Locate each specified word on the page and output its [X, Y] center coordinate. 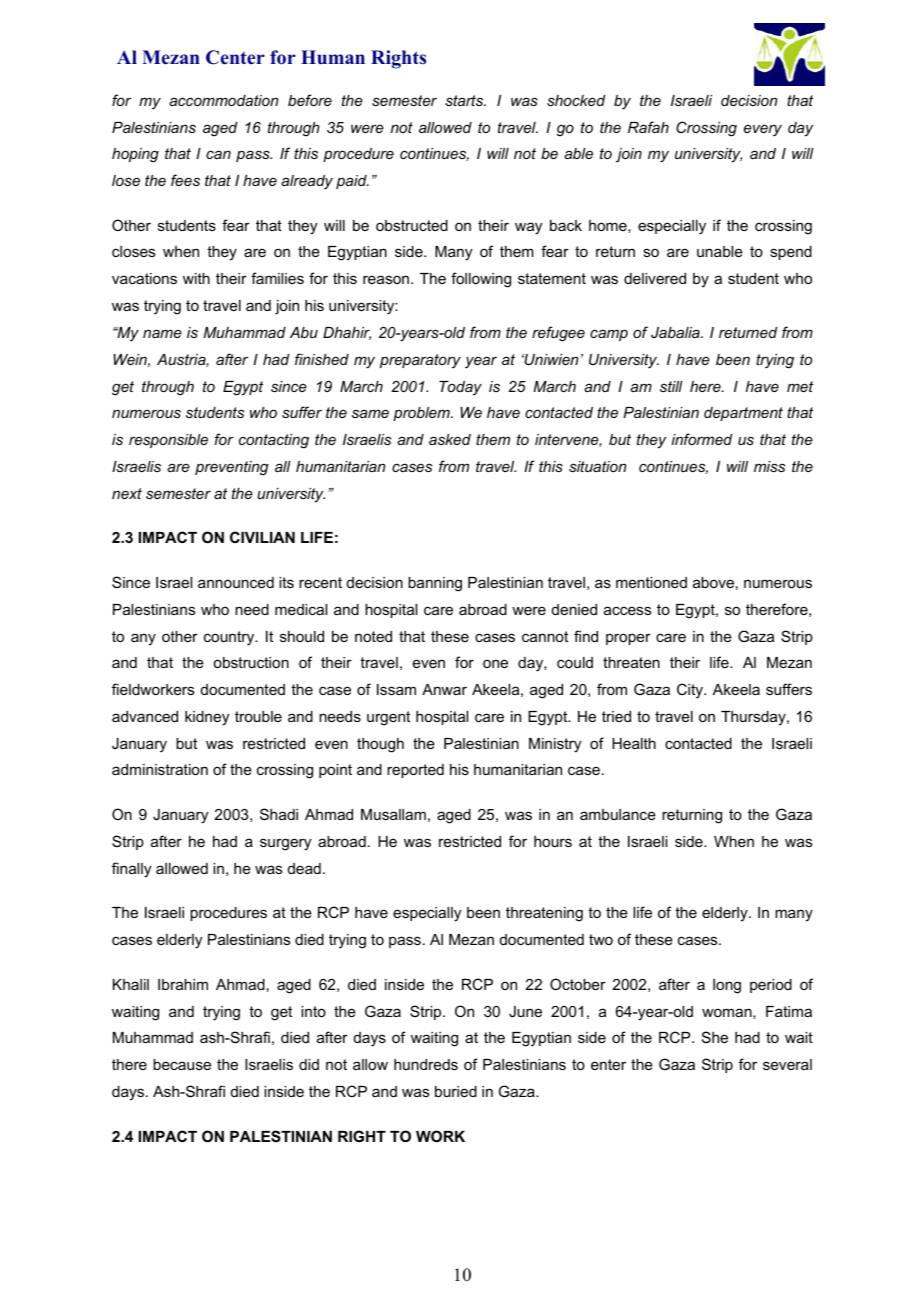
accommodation [223, 100]
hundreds [426, 1064]
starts [465, 100]
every [763, 130]
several [787, 1064]
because [182, 1064]
